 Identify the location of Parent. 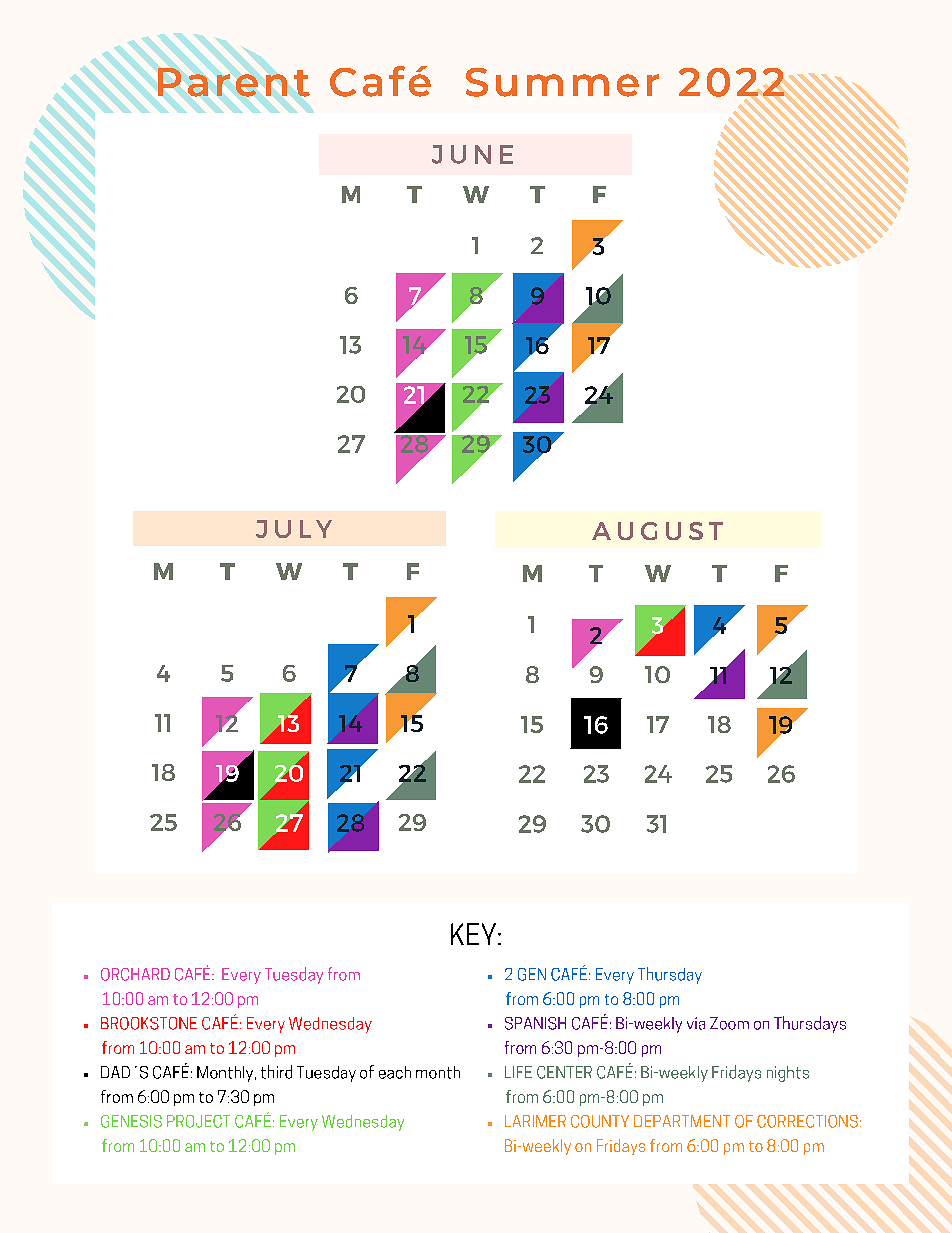
(234, 82).
